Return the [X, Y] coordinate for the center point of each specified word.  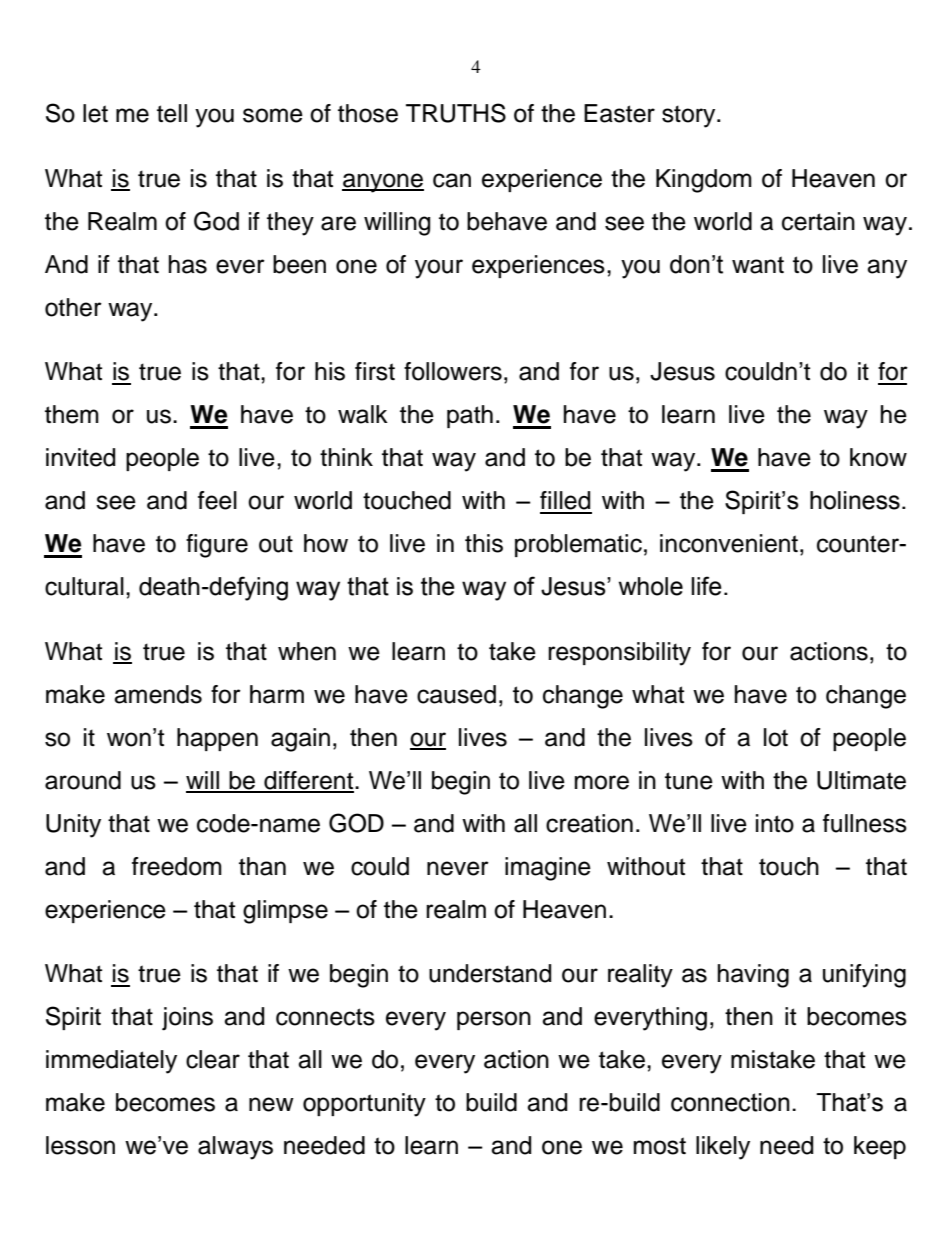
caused [456, 694]
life [706, 586]
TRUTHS [456, 113]
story [690, 116]
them [72, 414]
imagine [548, 869]
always [235, 1148]
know [878, 457]
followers [453, 371]
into [775, 823]
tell [172, 113]
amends [158, 694]
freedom [177, 866]
